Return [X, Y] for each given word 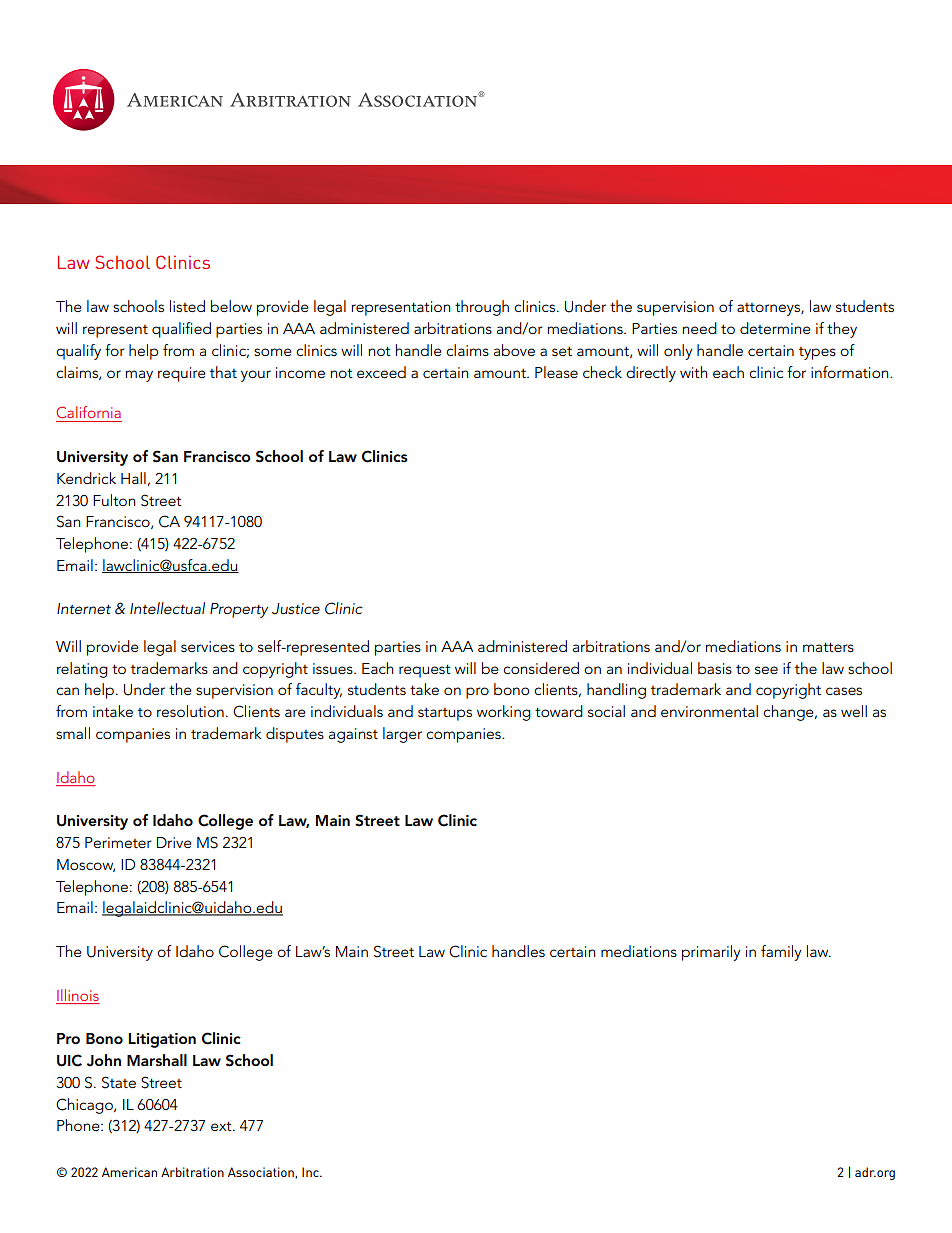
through [482, 308]
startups [445, 714]
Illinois [78, 995]
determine [775, 328]
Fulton [114, 500]
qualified [181, 330]
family [781, 953]
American [129, 1172]
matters [828, 647]
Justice [296, 609]
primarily [711, 953]
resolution [190, 711]
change [789, 713]
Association [262, 1172]
